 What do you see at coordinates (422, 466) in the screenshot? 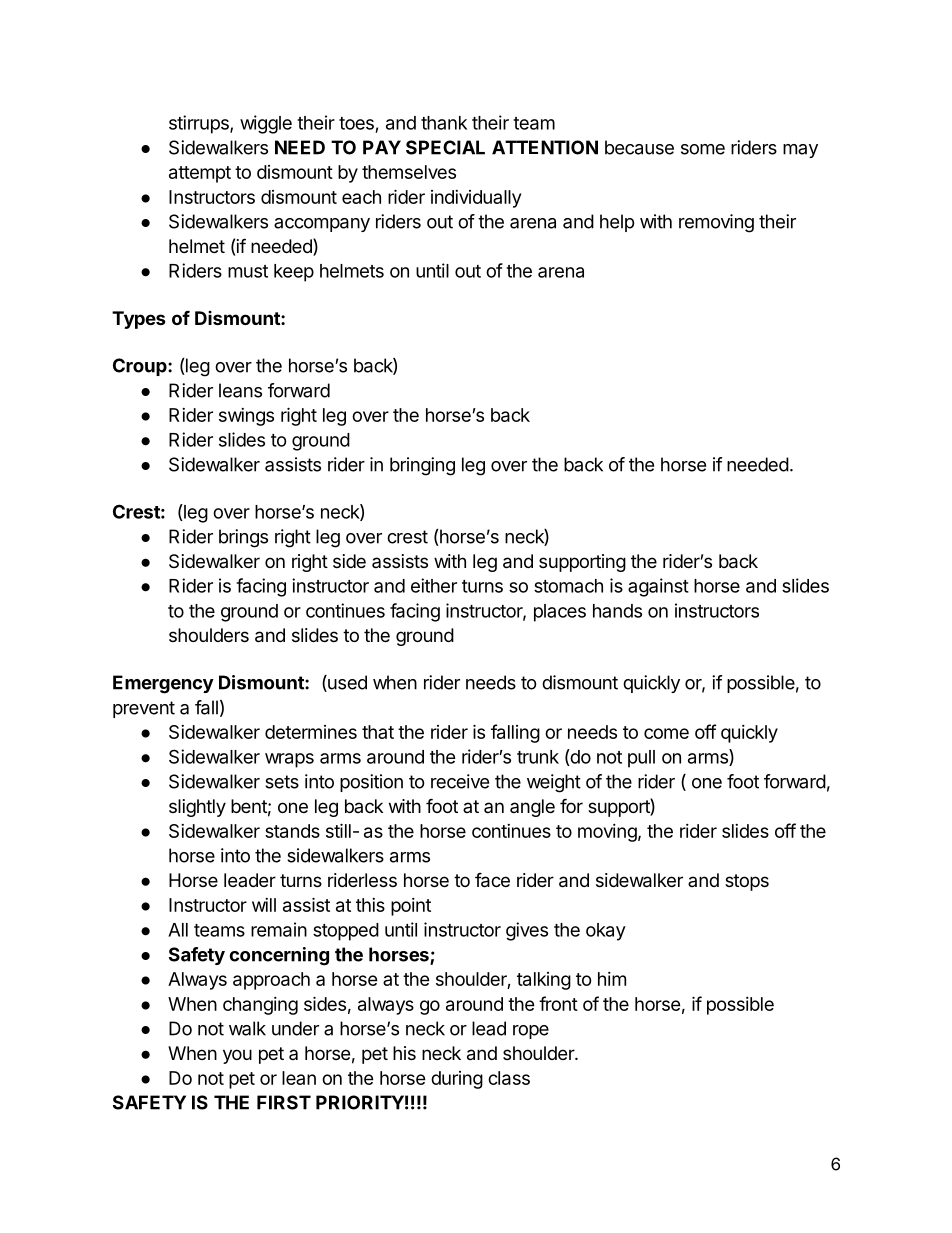
I see `bringing` at bounding box center [422, 466].
